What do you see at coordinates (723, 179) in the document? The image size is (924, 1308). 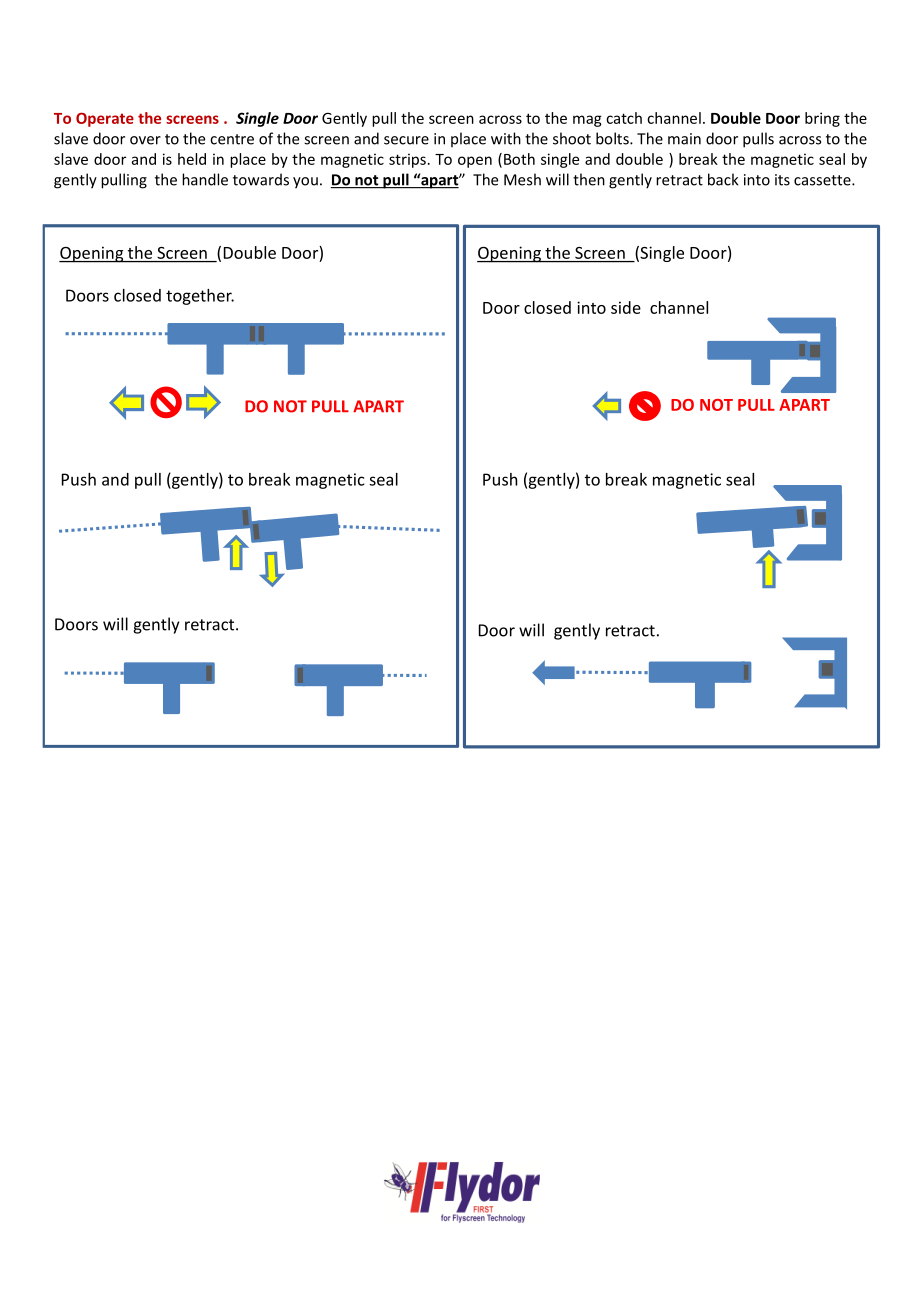 I see `back` at bounding box center [723, 179].
